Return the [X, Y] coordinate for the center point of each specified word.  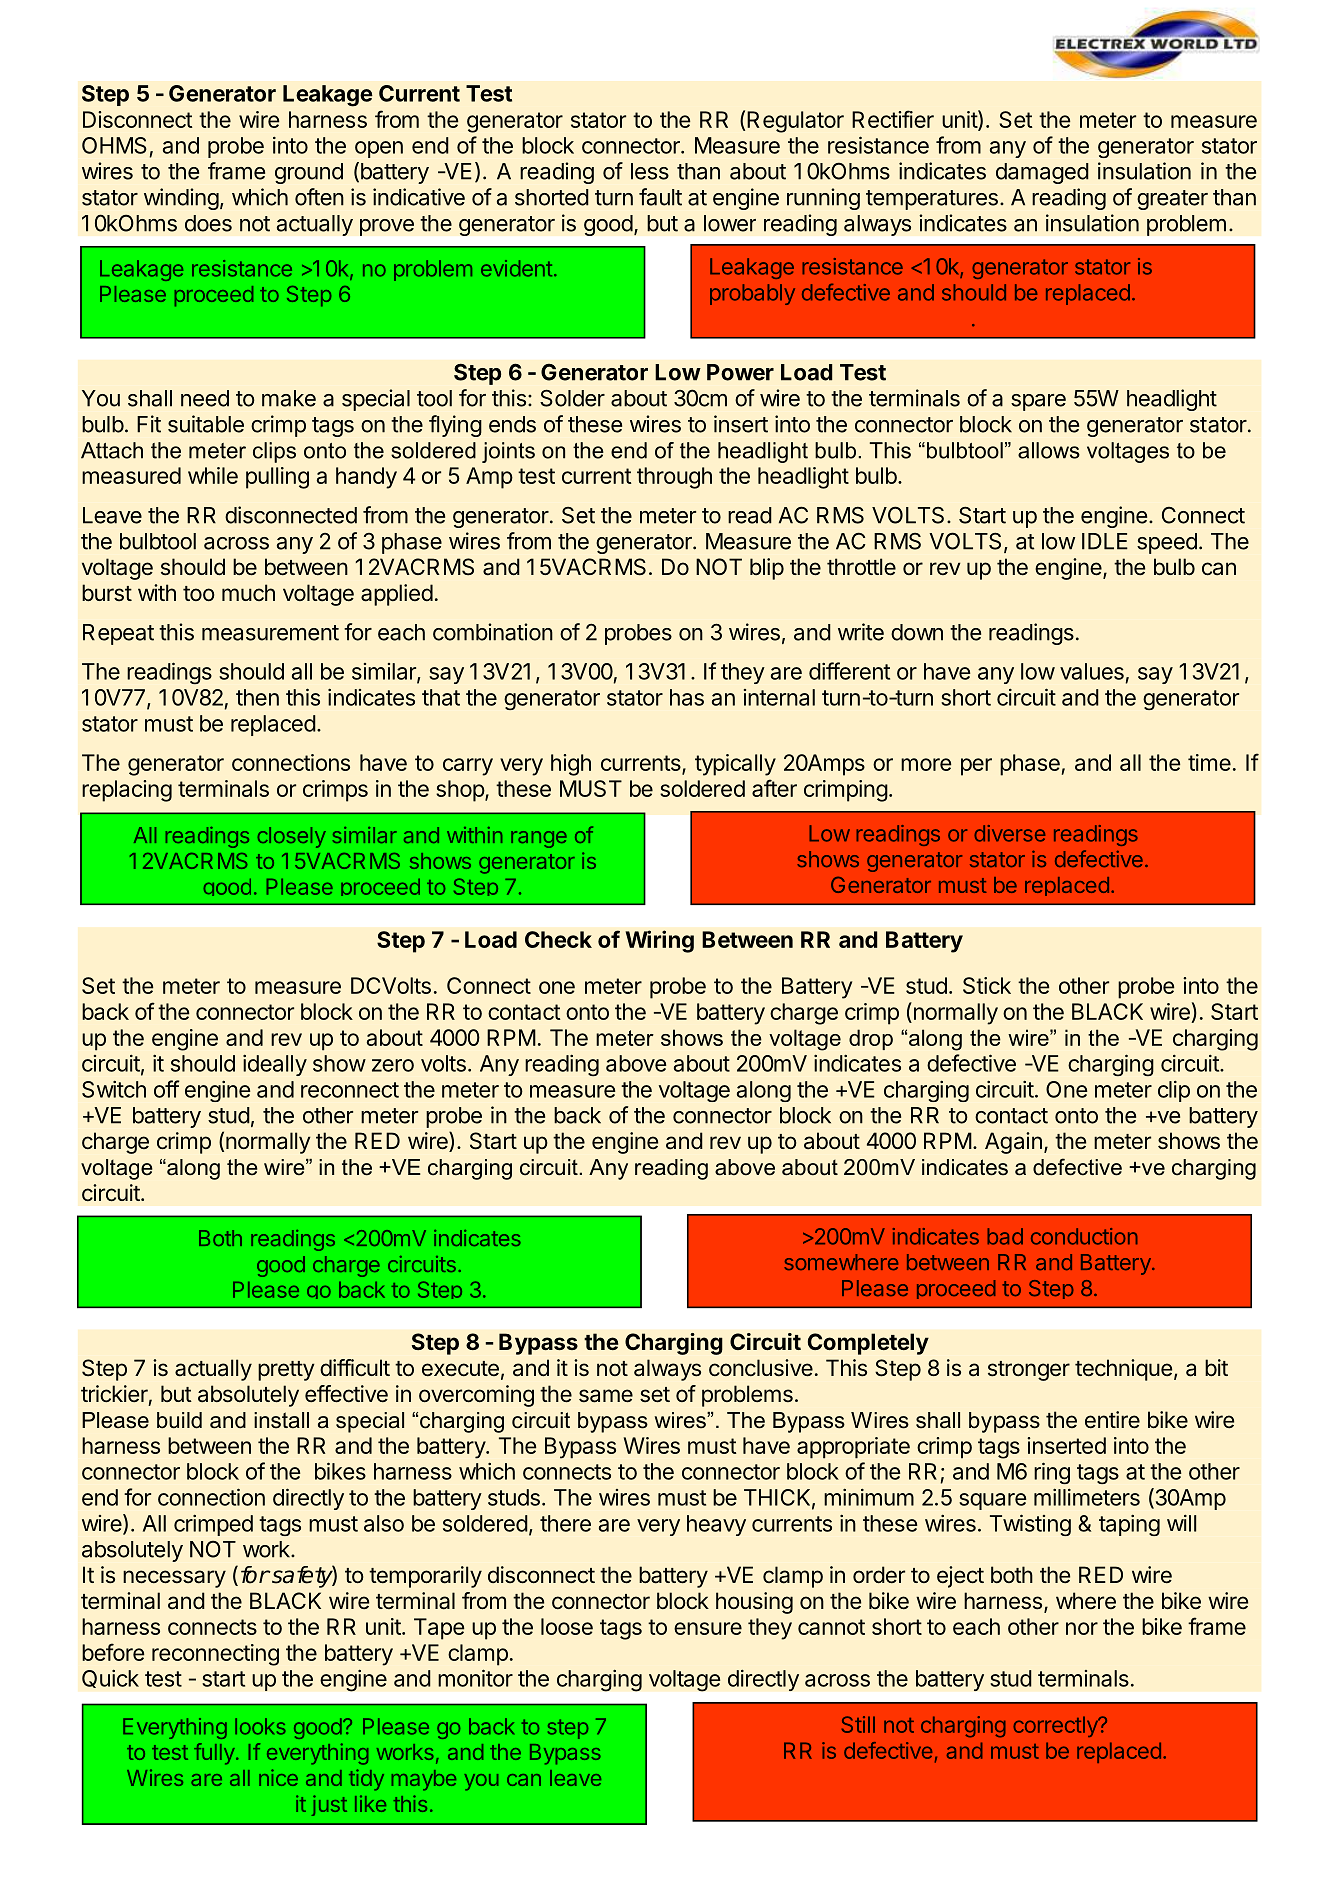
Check [558, 939]
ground [309, 173]
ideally [275, 1065]
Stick [987, 985]
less [650, 171]
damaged [1042, 173]
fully [215, 1754]
